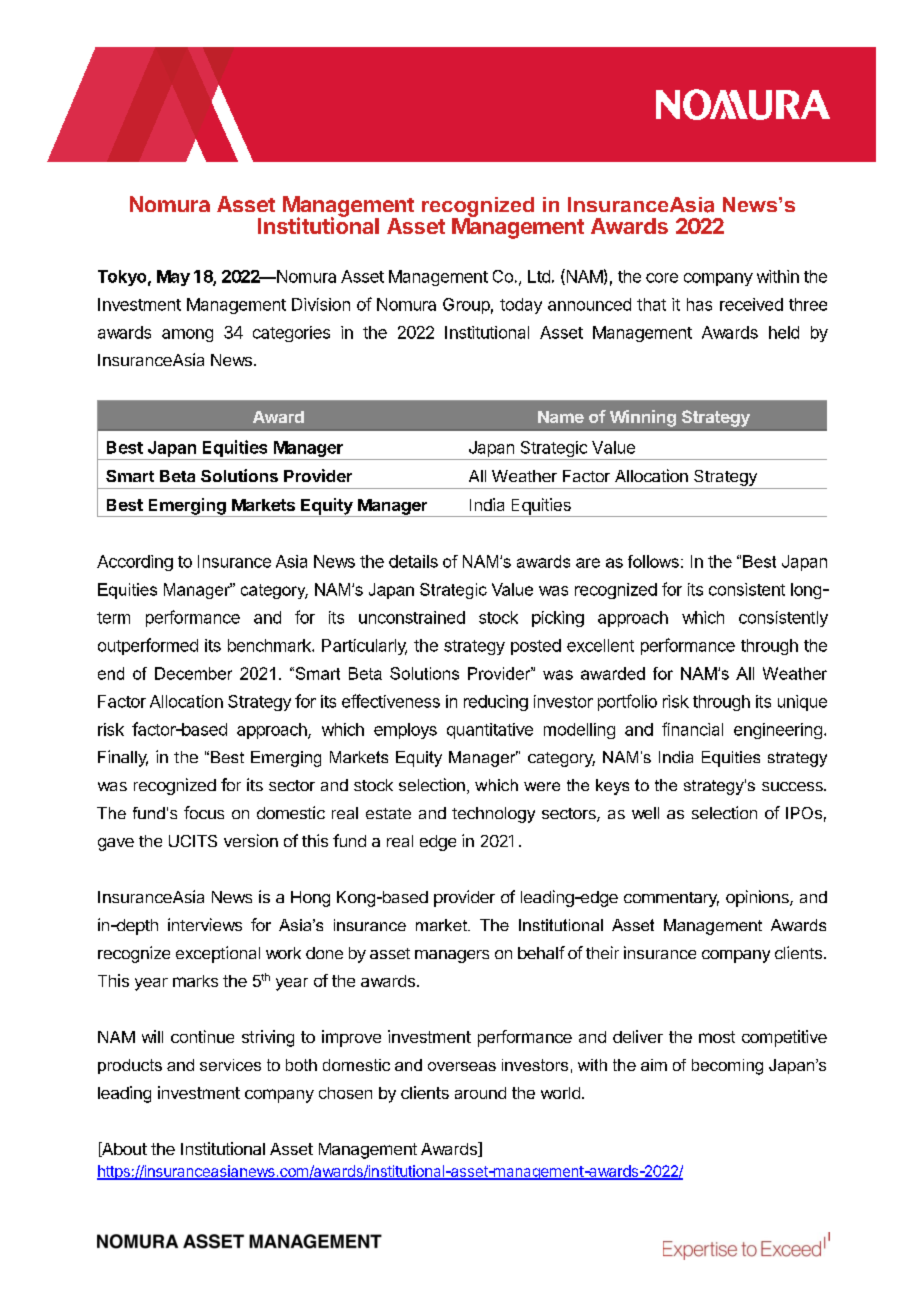 The height and width of the screenshot is (1308, 924). I want to click on has, so click(699, 304).
